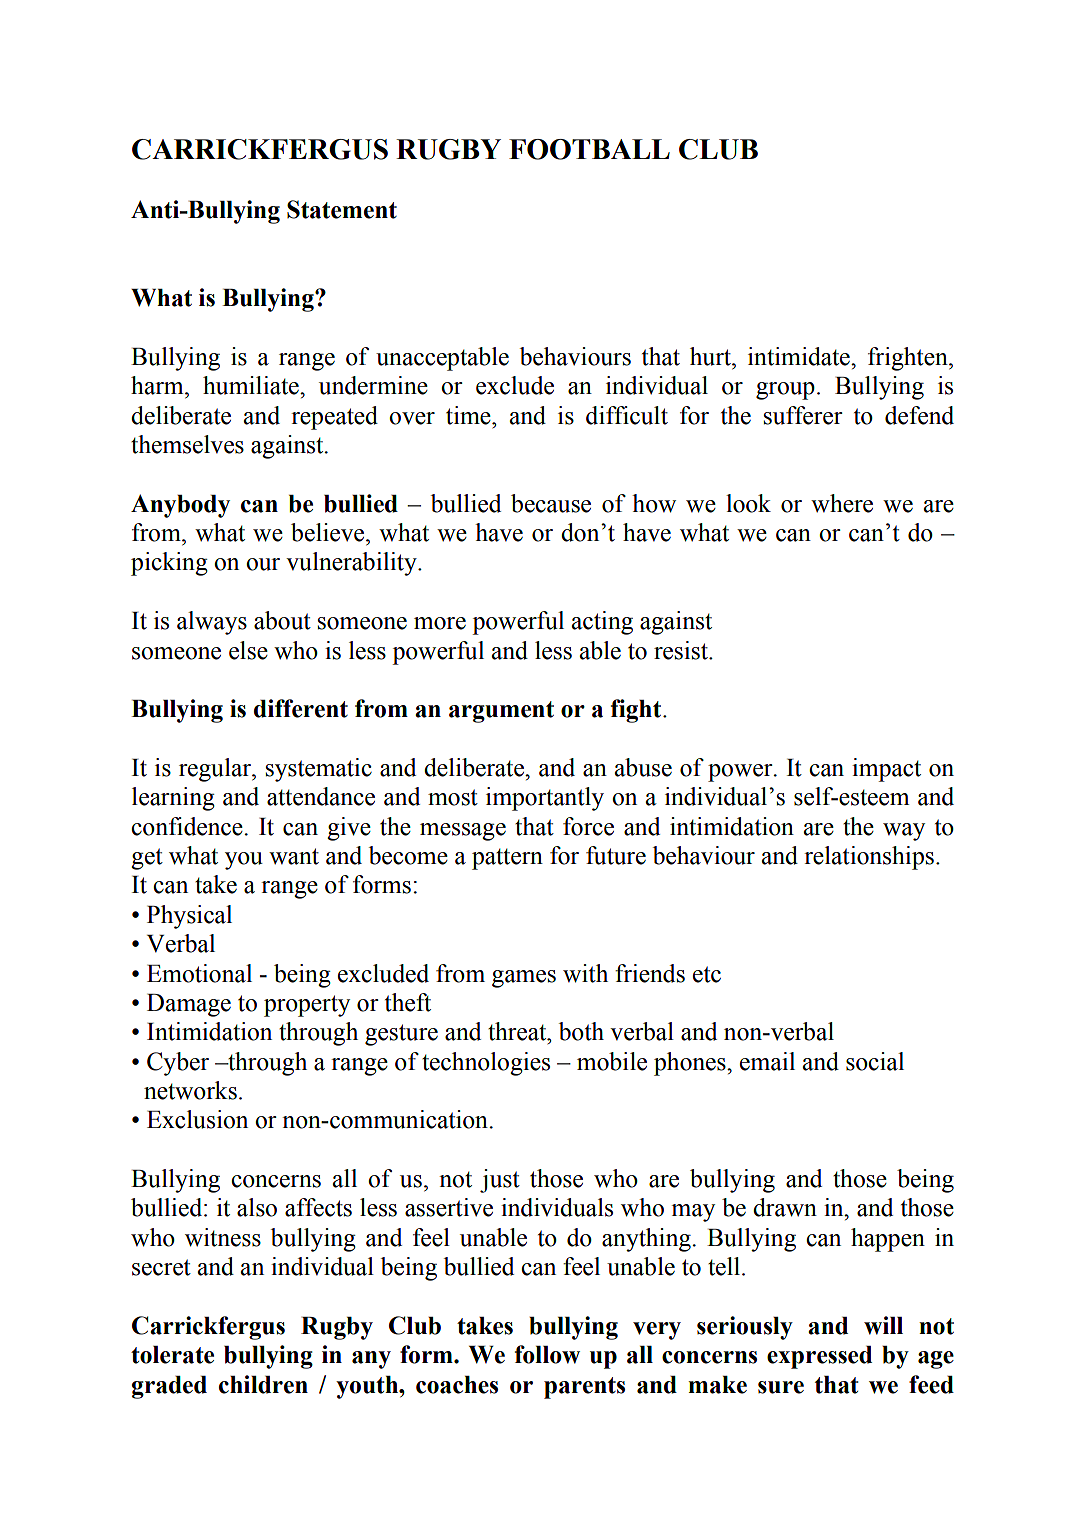 This page has width=1085, height=1534. What do you see at coordinates (187, 444) in the page?
I see `themselves` at bounding box center [187, 444].
